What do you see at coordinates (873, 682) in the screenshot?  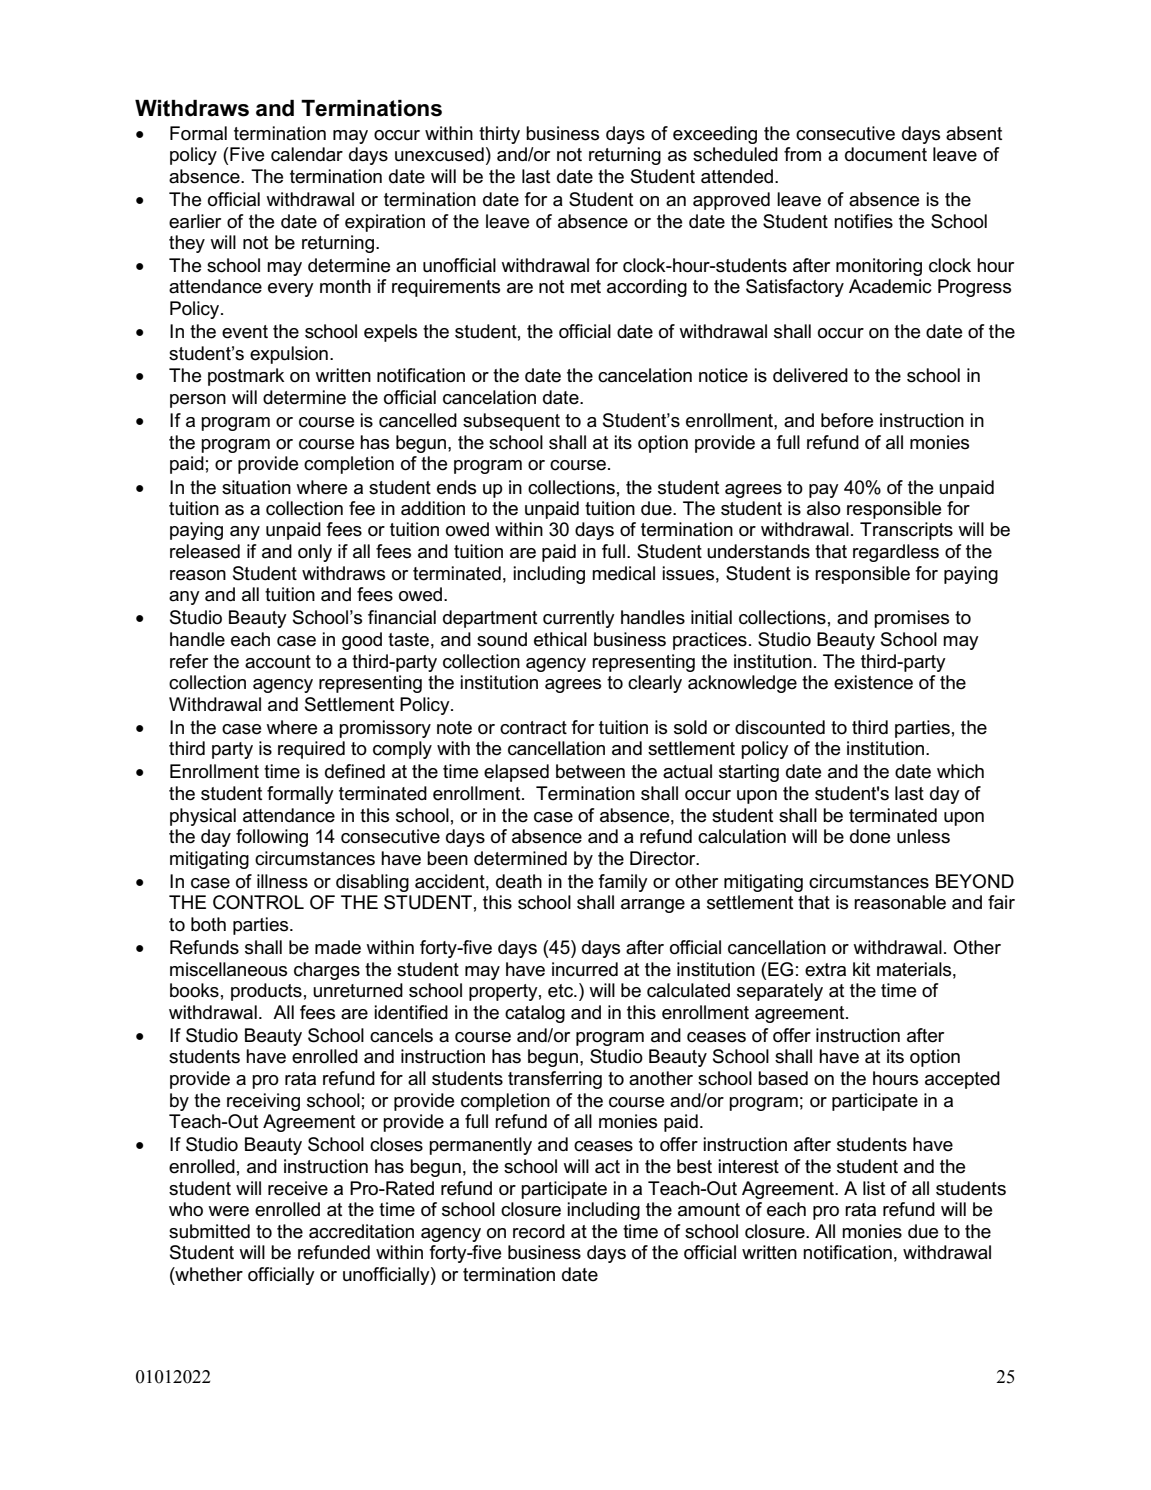 I see `existence` at bounding box center [873, 682].
